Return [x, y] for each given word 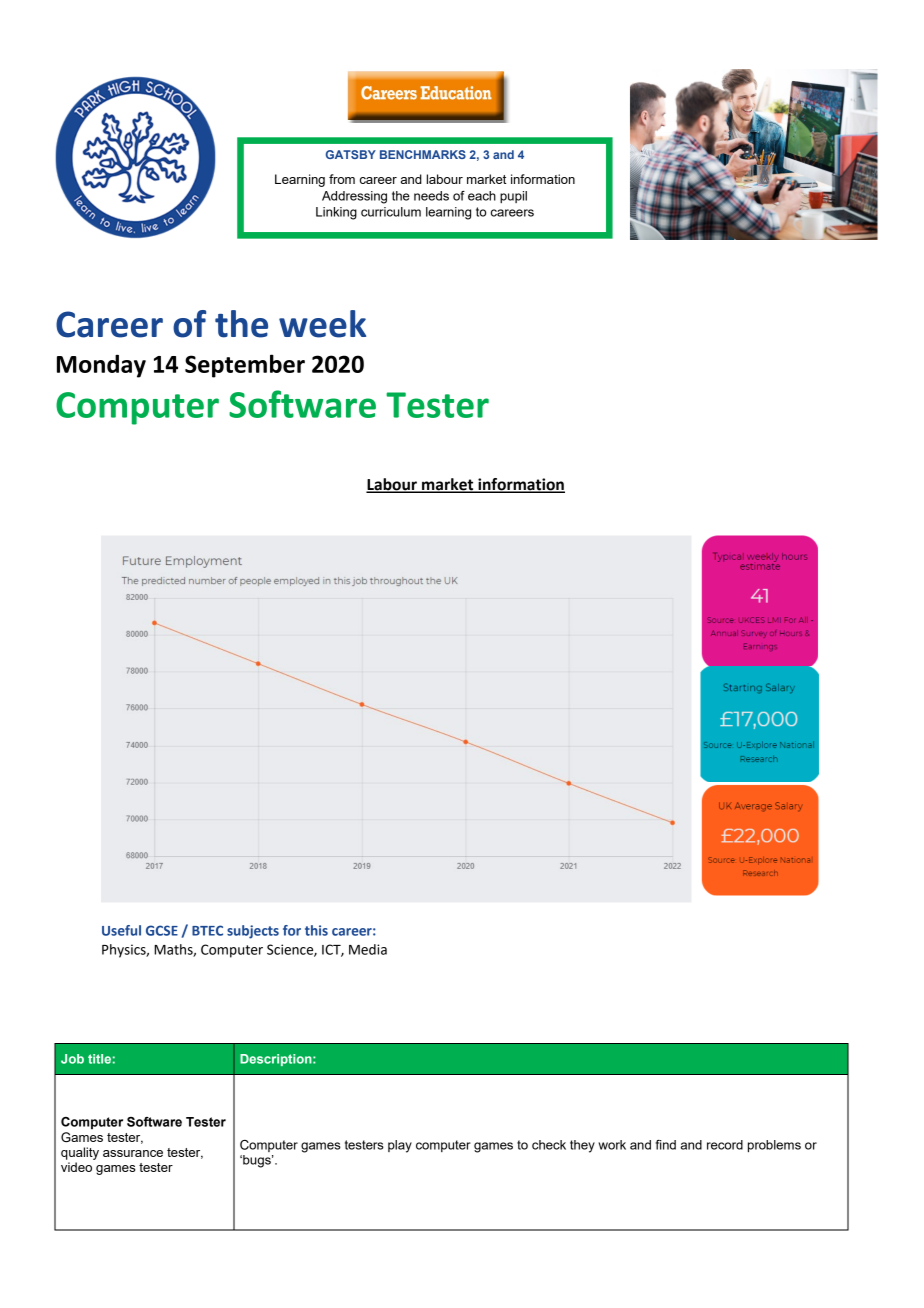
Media [368, 949]
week [322, 324]
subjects [253, 932]
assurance [133, 1153]
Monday [101, 366]
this [316, 930]
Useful [121, 930]
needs [431, 196]
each [482, 196]
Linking [336, 213]
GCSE [162, 930]
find [665, 1145]
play [400, 1146]
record [725, 1145]
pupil [513, 197]
